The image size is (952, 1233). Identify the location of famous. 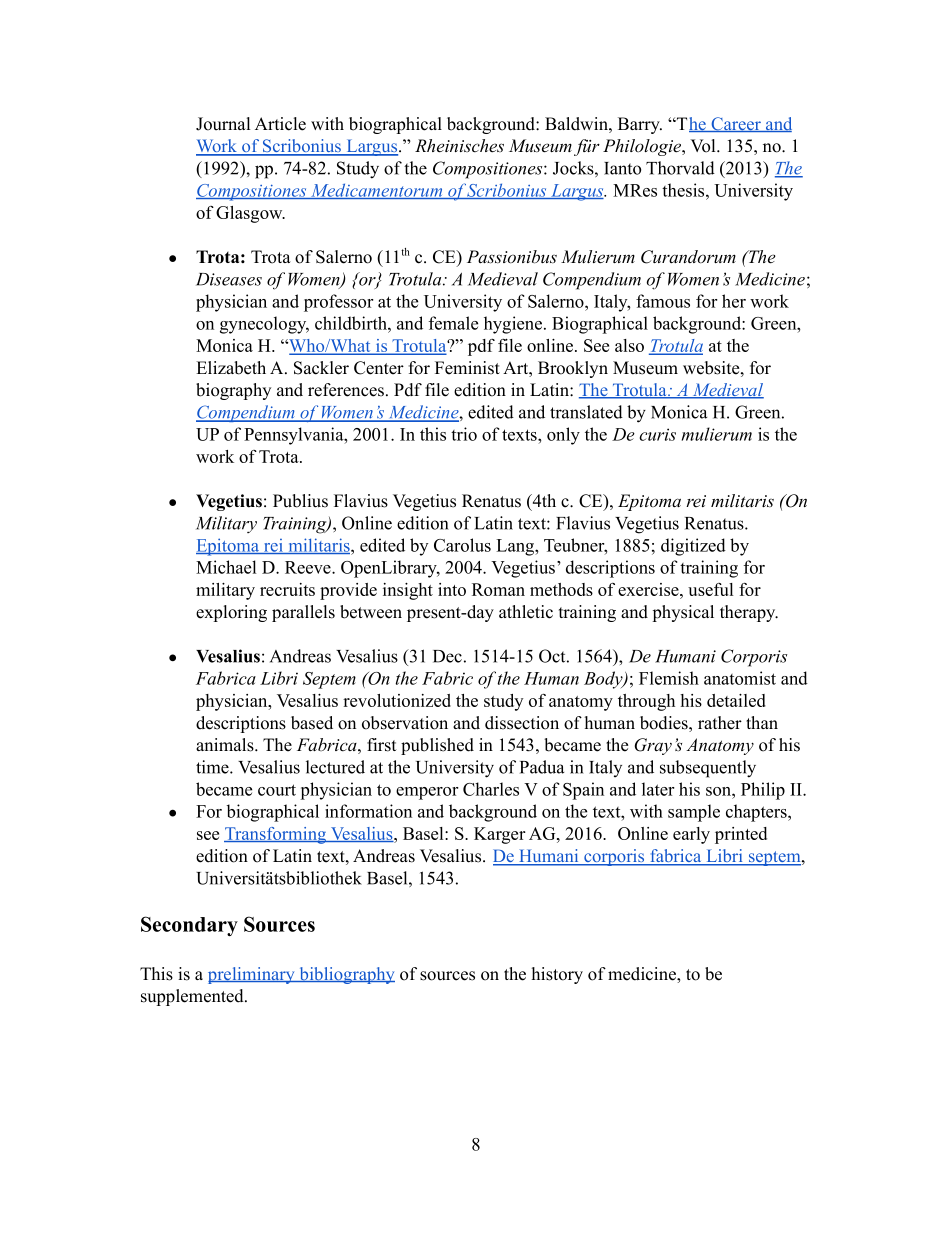
(663, 301).
